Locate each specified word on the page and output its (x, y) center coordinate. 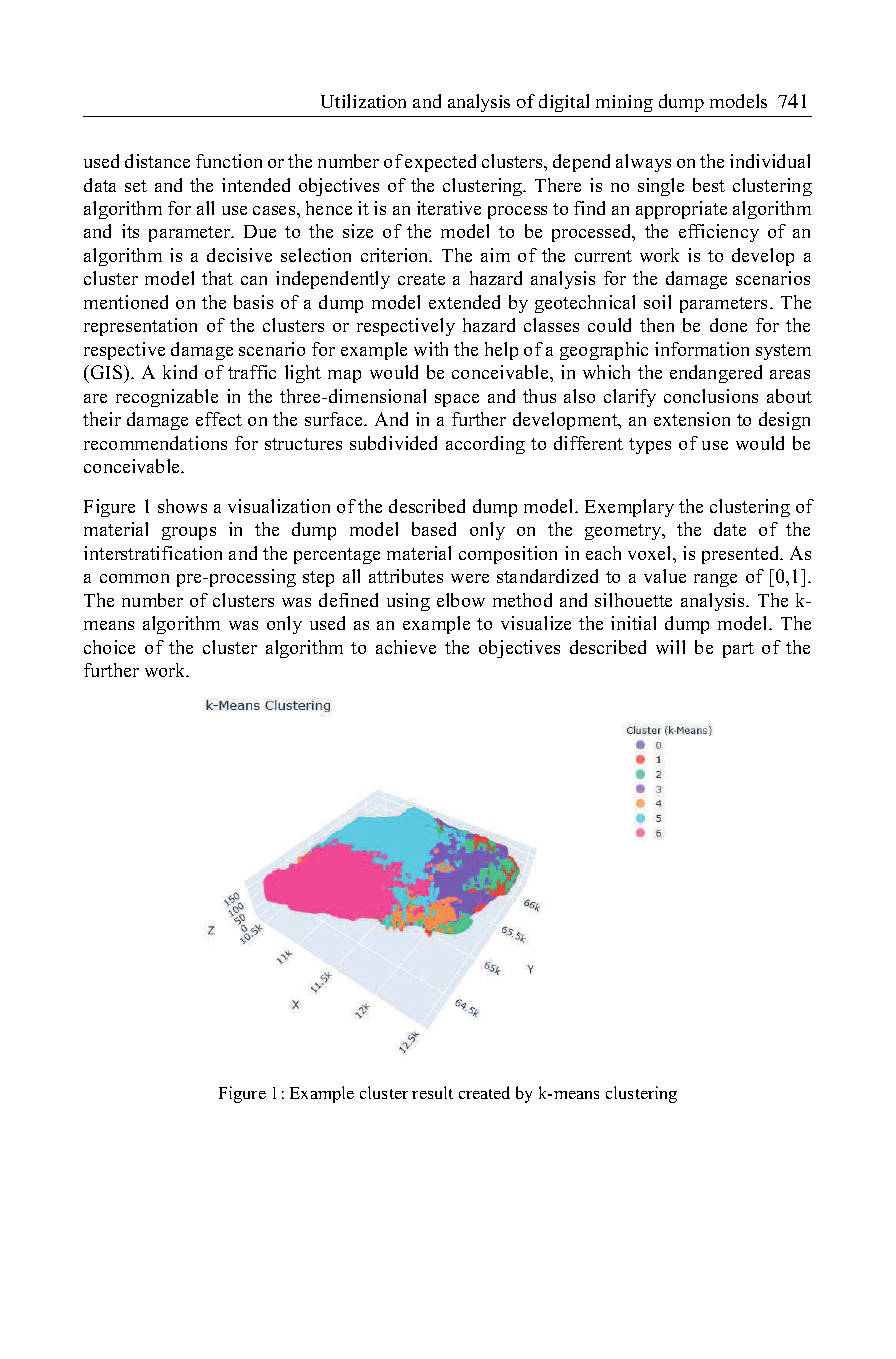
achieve (406, 647)
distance (157, 161)
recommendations (155, 443)
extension (692, 419)
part (738, 650)
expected (440, 163)
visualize (536, 623)
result (432, 1092)
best (709, 185)
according (485, 445)
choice (109, 647)
